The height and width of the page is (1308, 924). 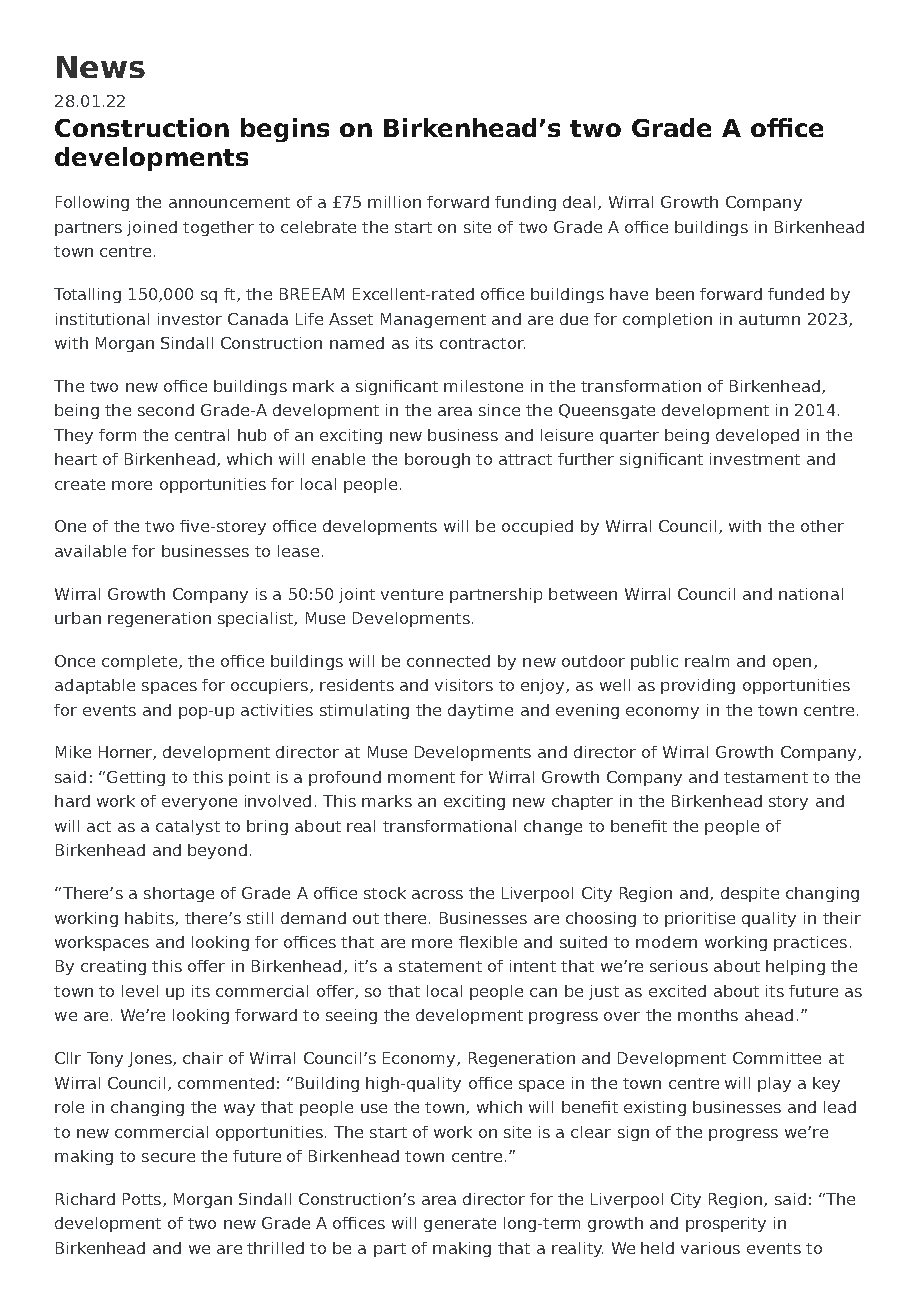 What do you see at coordinates (101, 67) in the page?
I see `News` at bounding box center [101, 67].
